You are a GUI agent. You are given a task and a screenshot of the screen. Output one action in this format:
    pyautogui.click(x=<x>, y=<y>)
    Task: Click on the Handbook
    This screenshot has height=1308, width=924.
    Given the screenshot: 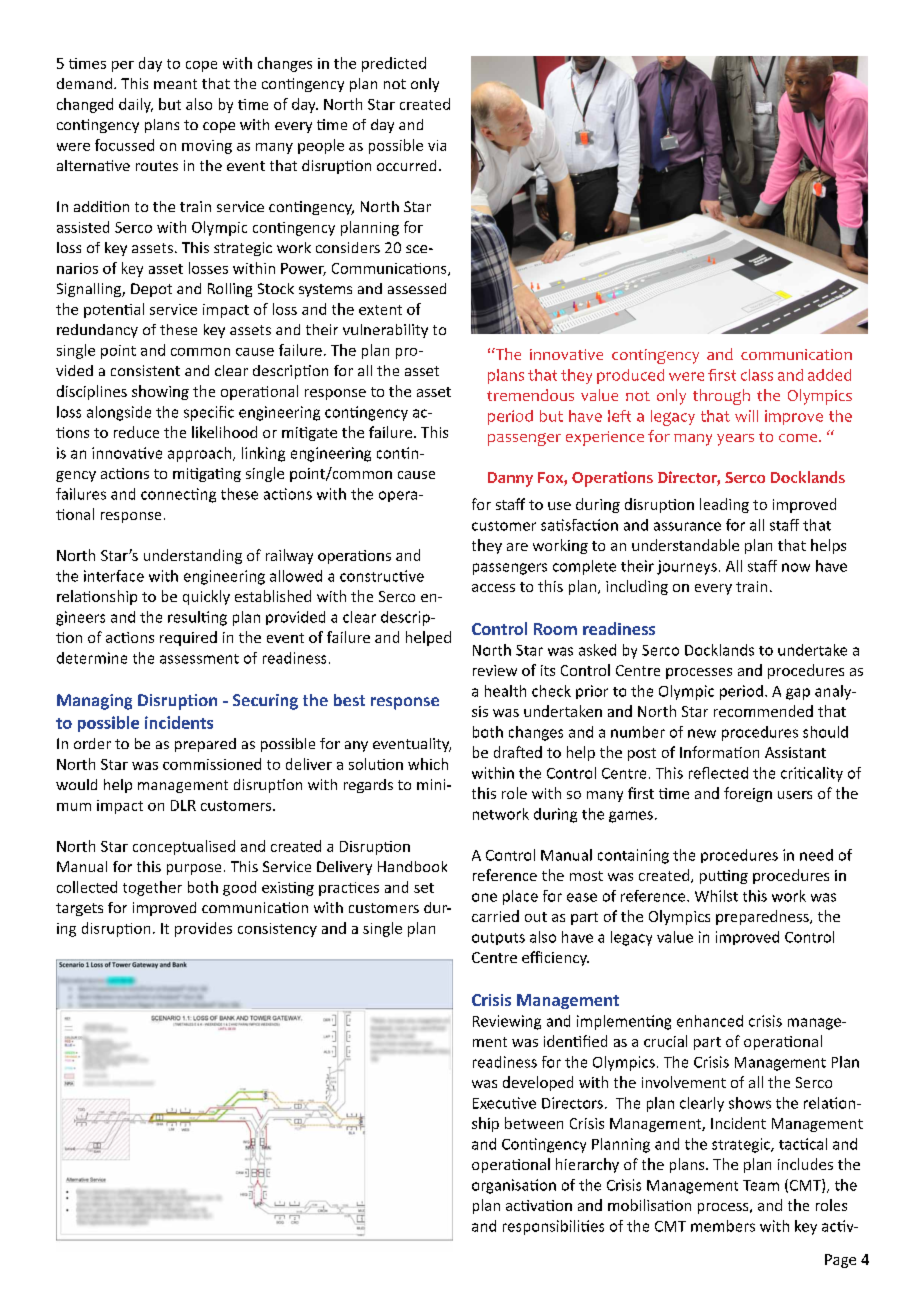 What is the action you would take?
    pyautogui.click(x=412, y=866)
